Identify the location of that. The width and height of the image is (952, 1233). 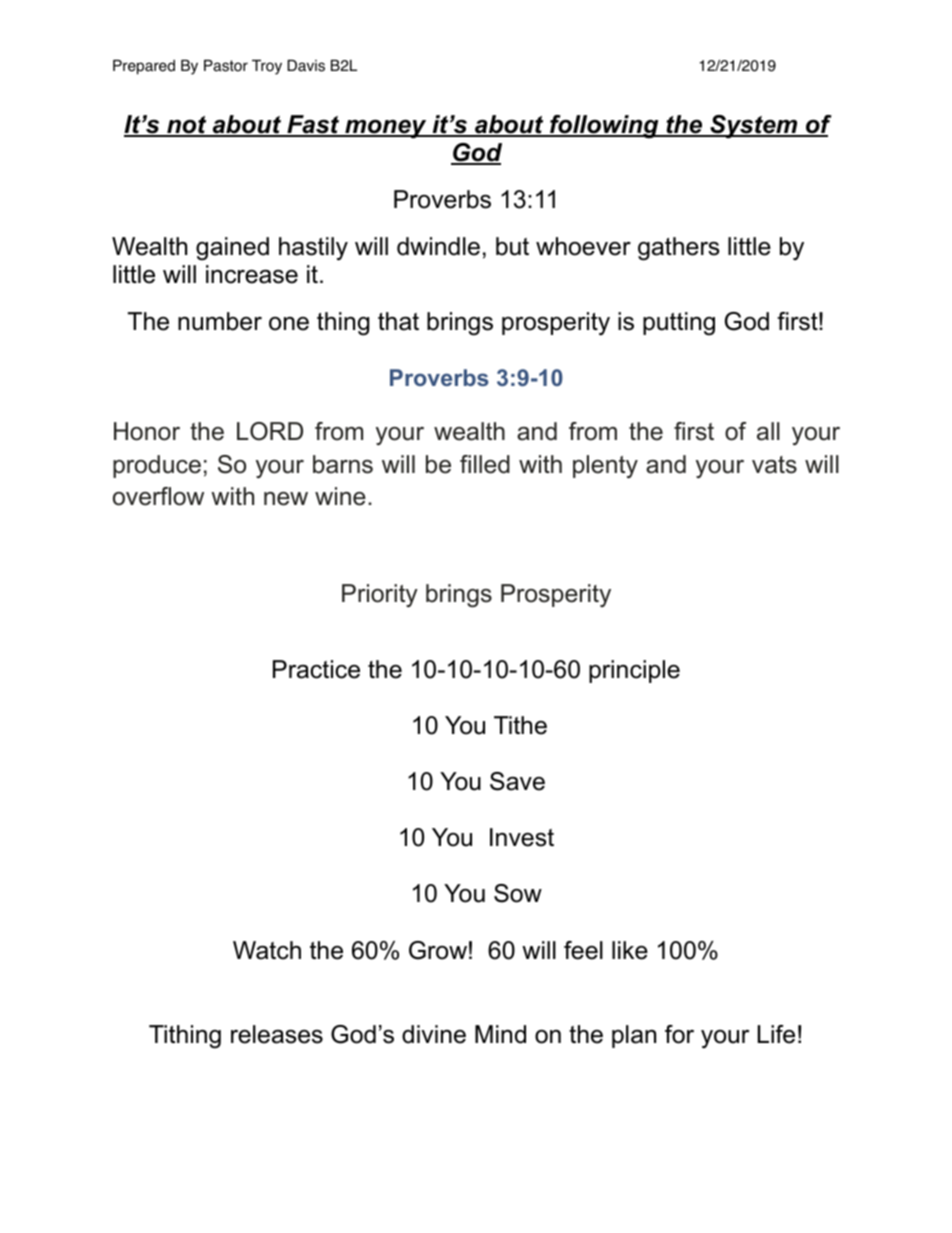
(398, 321).
